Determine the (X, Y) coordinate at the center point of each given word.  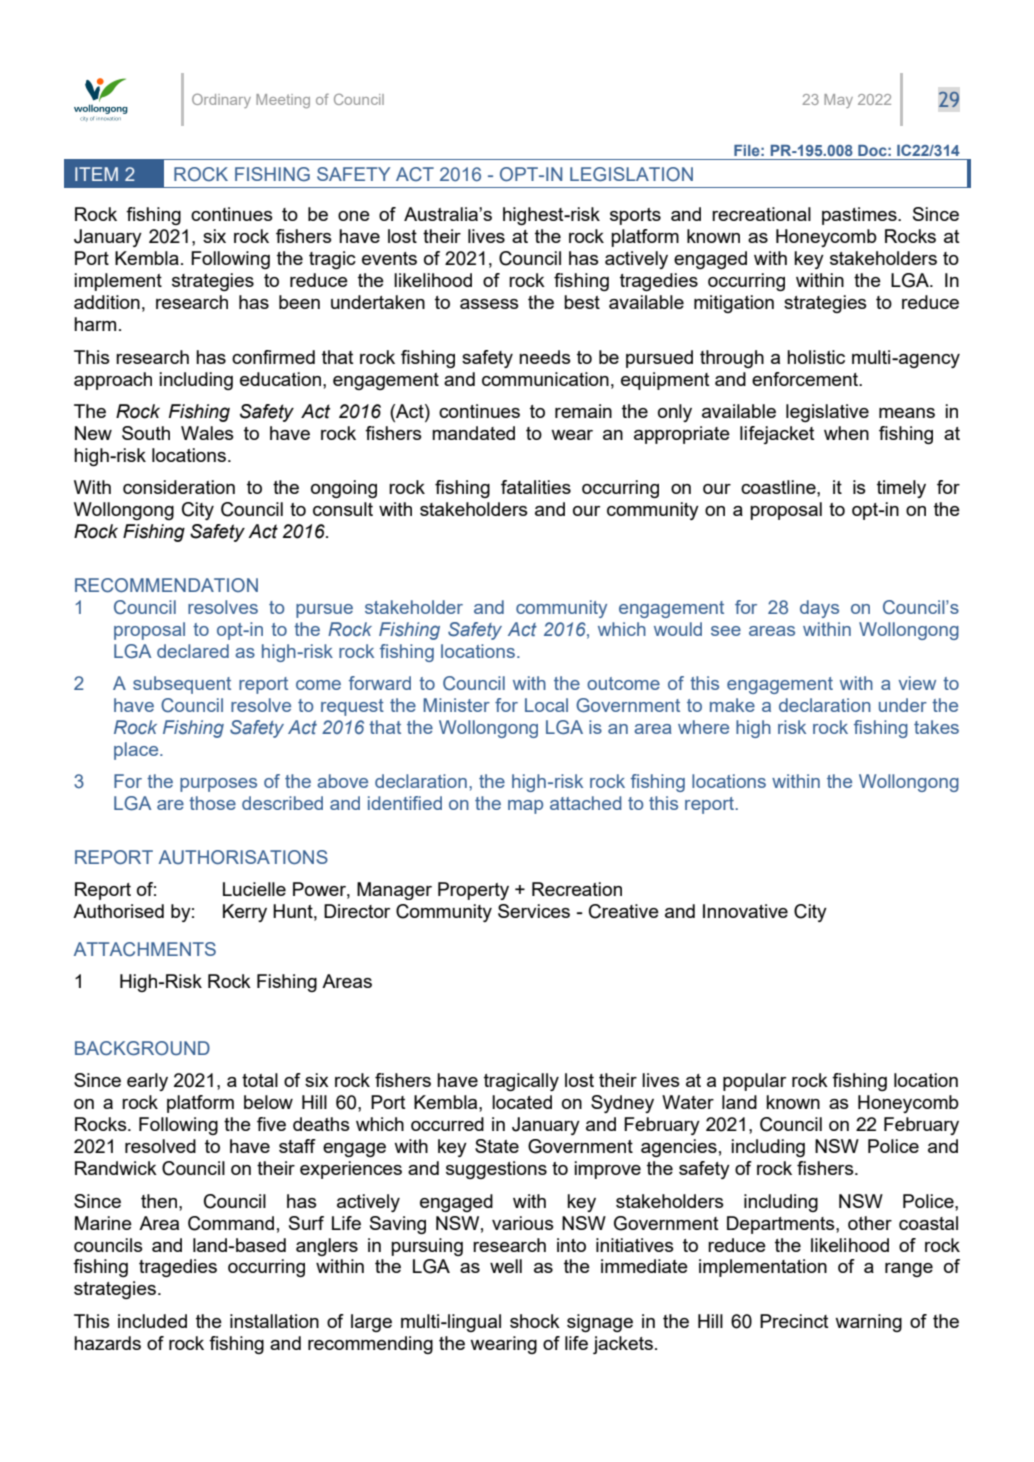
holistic (816, 357)
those (212, 803)
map (525, 807)
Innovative (745, 911)
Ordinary (221, 100)
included (152, 1321)
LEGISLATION (631, 174)
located (522, 1102)
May (838, 101)
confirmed (273, 357)
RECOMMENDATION (166, 585)
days (819, 609)
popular (755, 1082)
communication (545, 379)
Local (546, 705)
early (147, 1082)
